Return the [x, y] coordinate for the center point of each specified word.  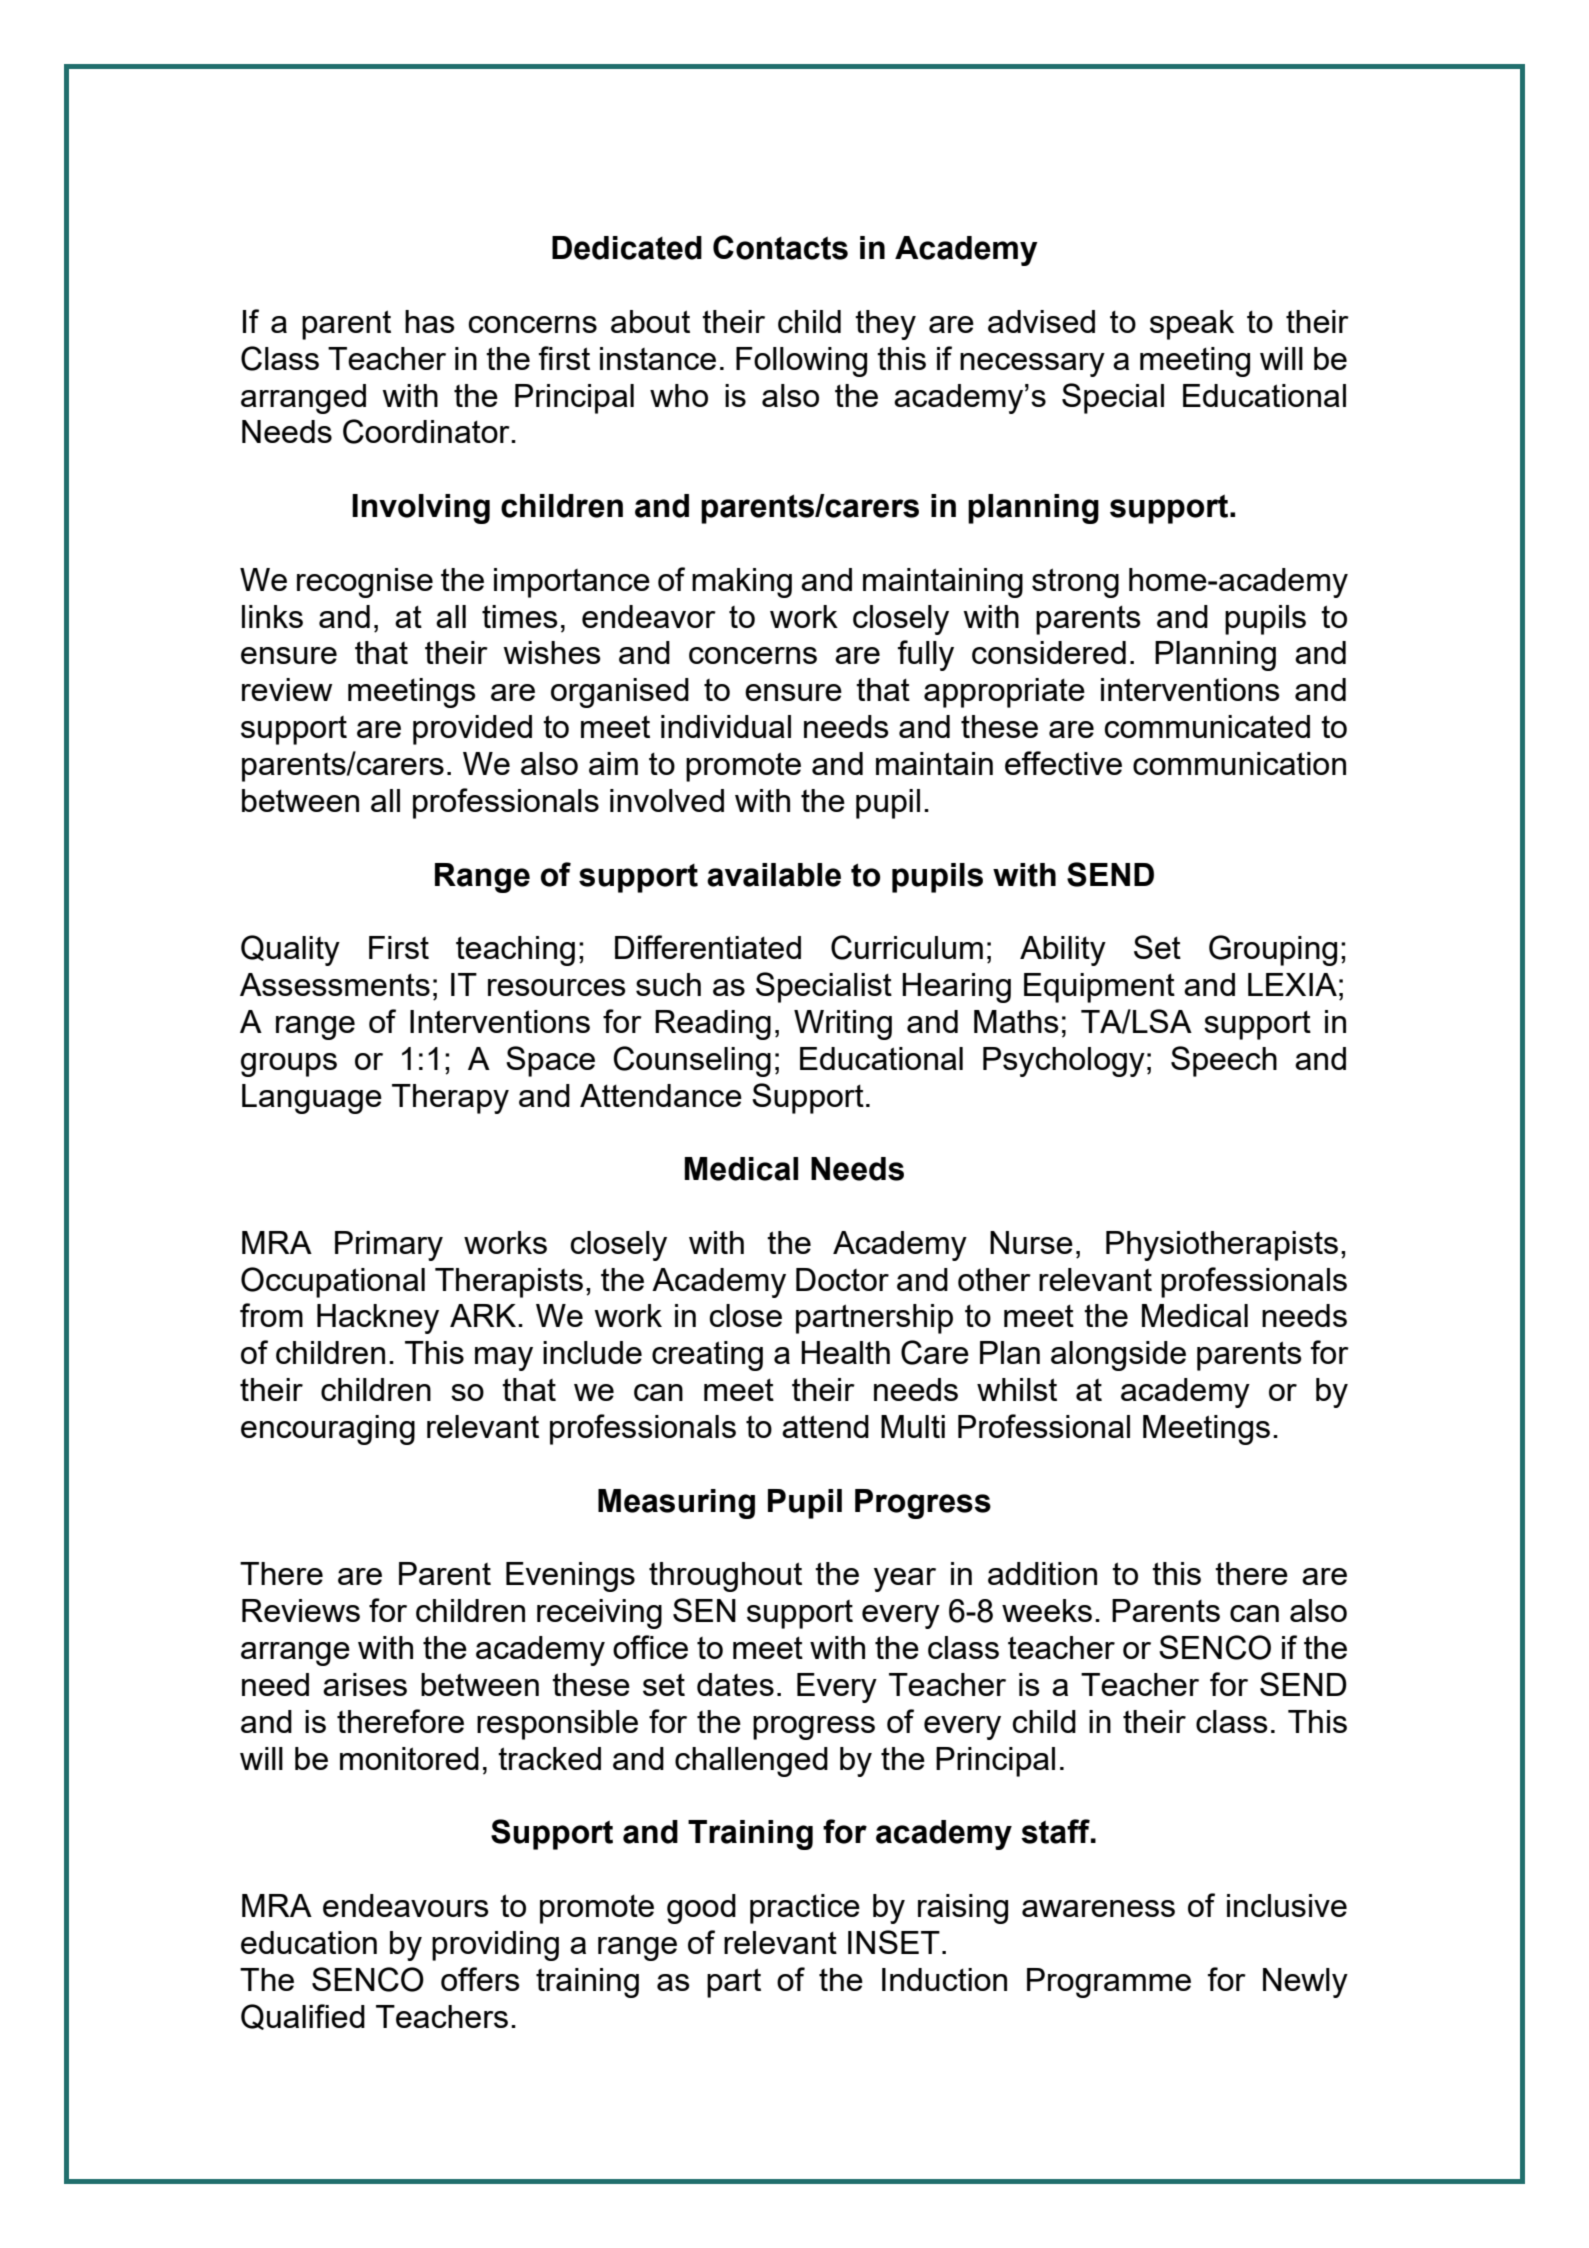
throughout [725, 1577]
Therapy [450, 1099]
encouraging [328, 1430]
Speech [1224, 1061]
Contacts [780, 247]
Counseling [692, 1061]
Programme [1109, 1983]
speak [1192, 325]
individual [726, 726]
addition [1042, 1573]
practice [805, 1909]
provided [472, 730]
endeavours [406, 1905]
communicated [1207, 726]
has [430, 321]
